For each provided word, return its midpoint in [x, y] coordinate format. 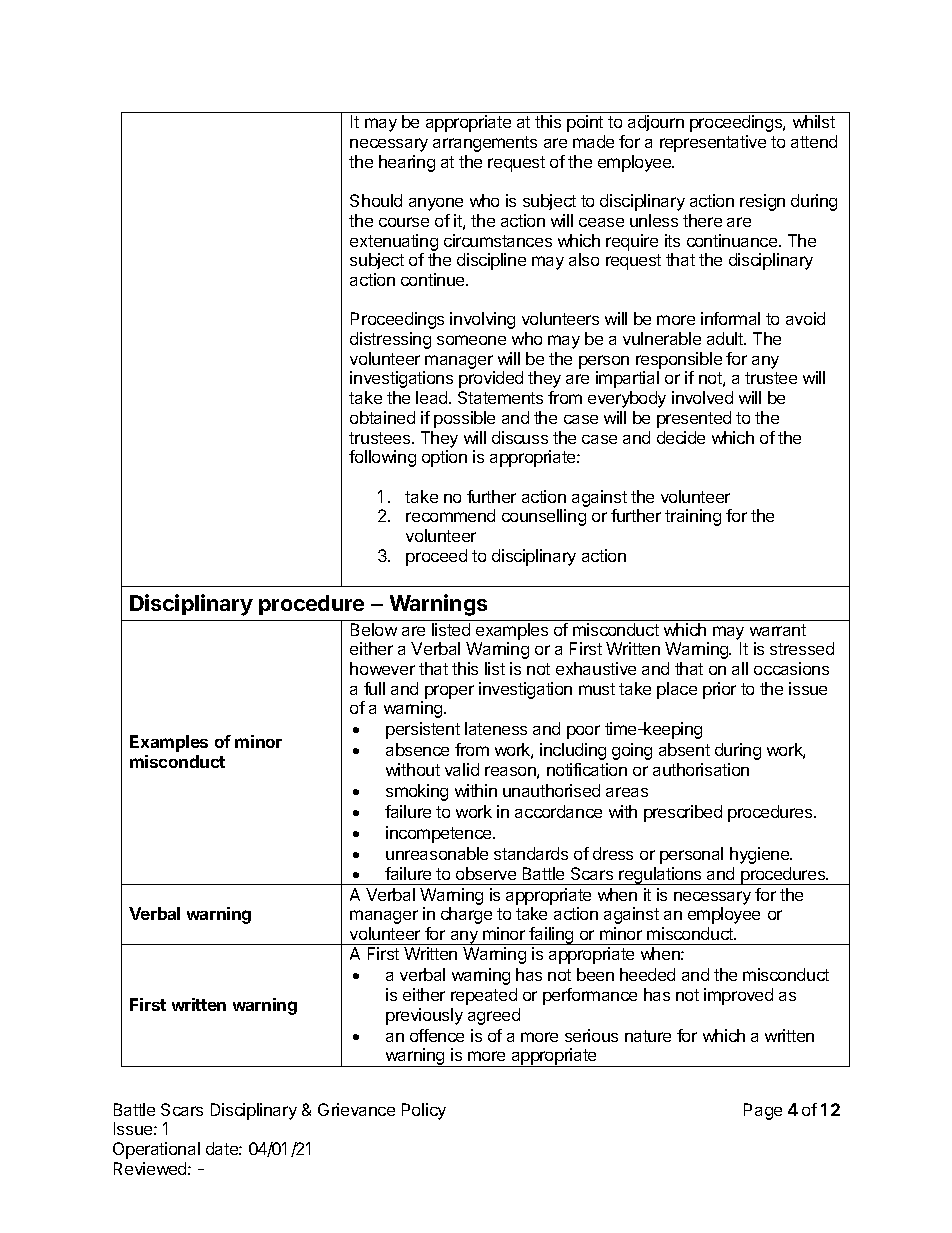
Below [374, 629]
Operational [156, 1150]
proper [449, 692]
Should [376, 200]
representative [713, 143]
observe [486, 873]
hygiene [760, 855]
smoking [417, 792]
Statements [500, 397]
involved [702, 397]
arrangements [485, 144]
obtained [382, 417]
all [740, 668]
